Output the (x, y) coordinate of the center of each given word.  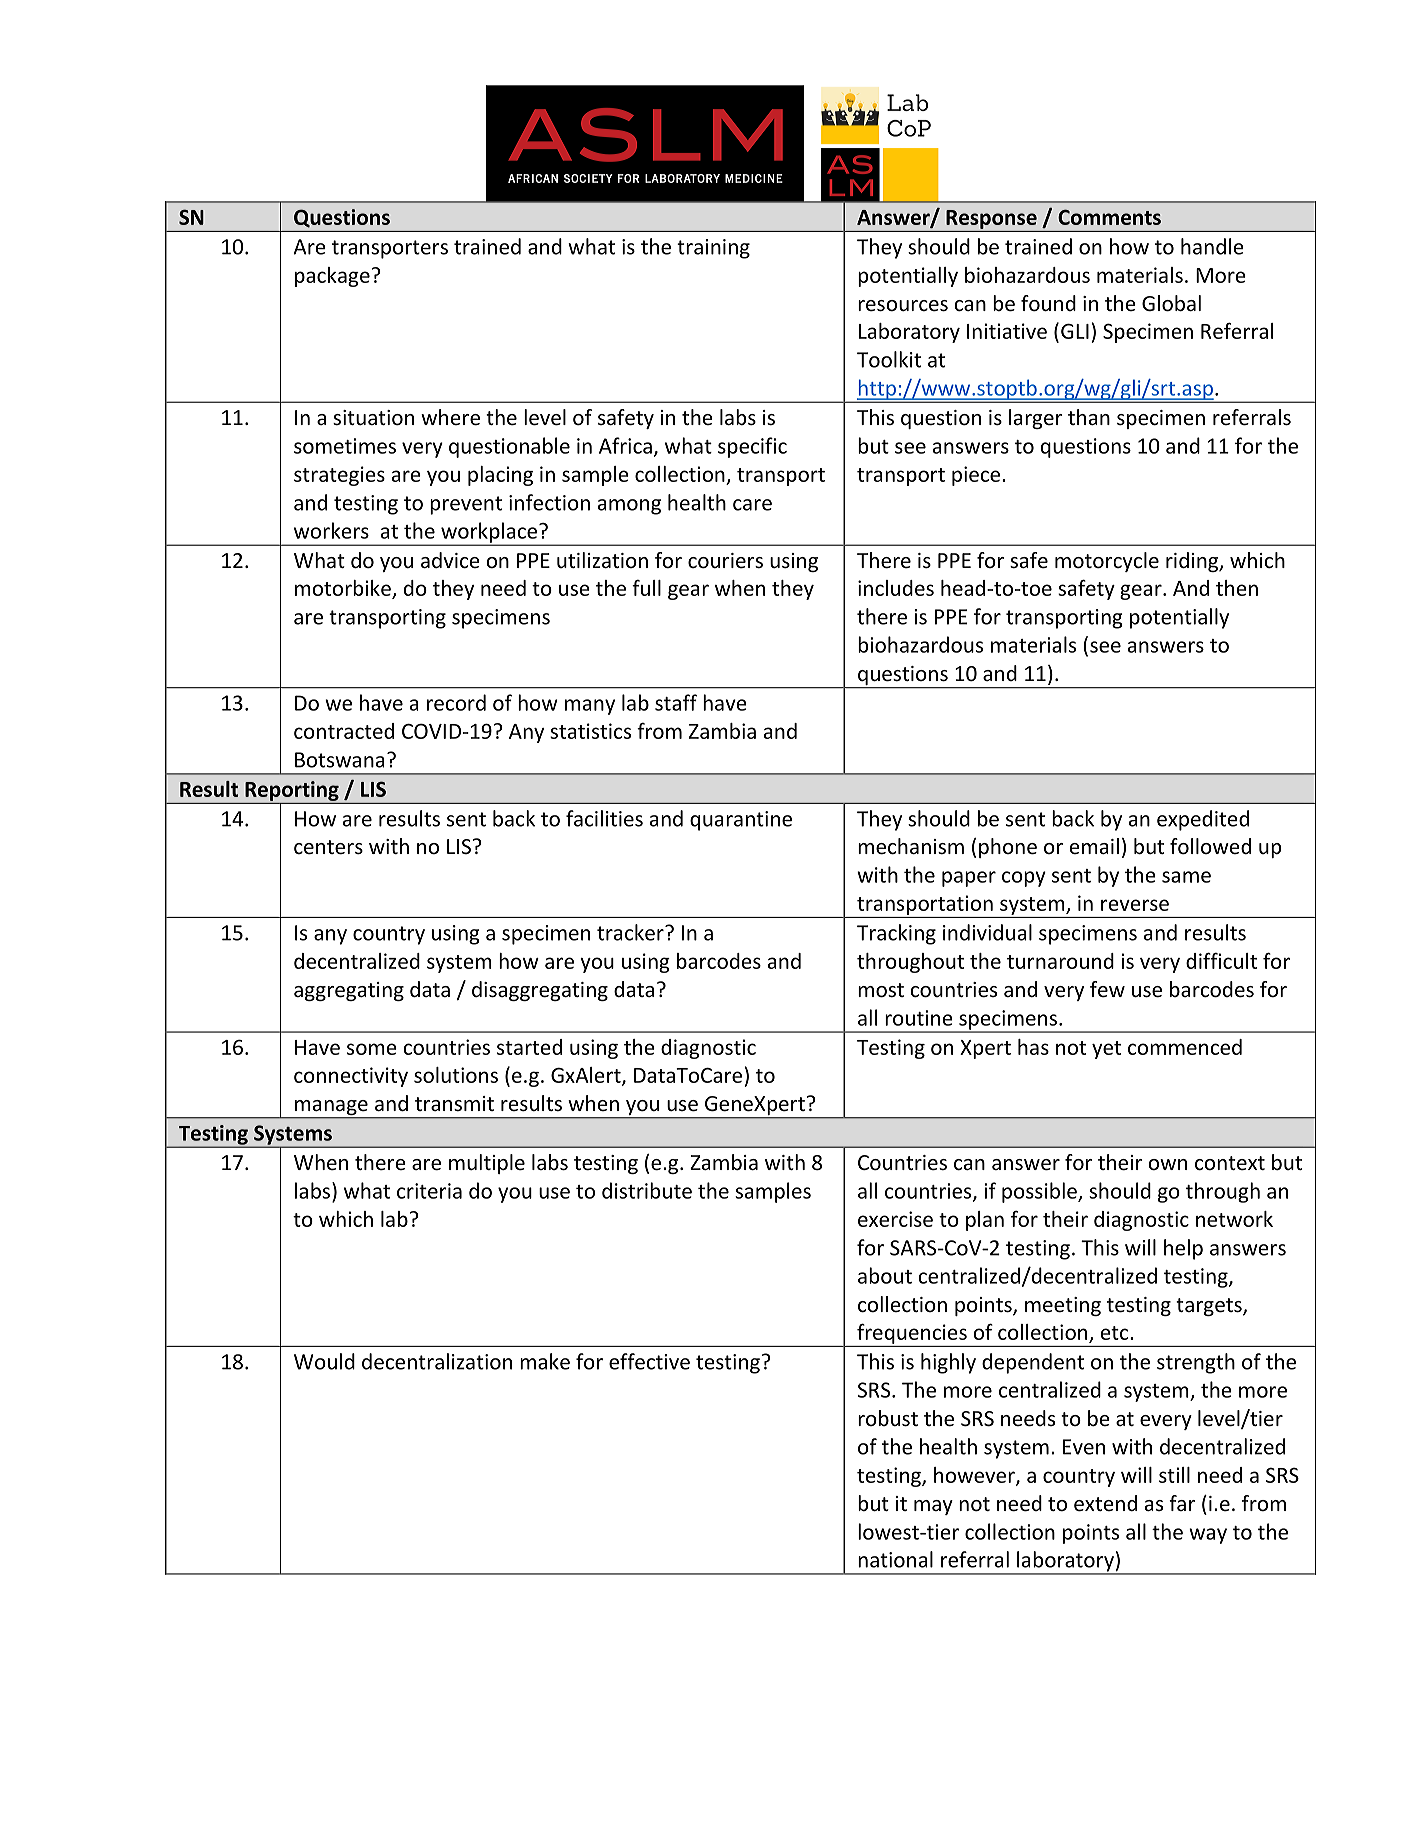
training (713, 249)
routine (919, 1018)
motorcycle (1107, 562)
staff (676, 702)
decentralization (437, 1361)
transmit (454, 1103)
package (332, 277)
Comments (1109, 217)
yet (1106, 1050)
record (456, 702)
